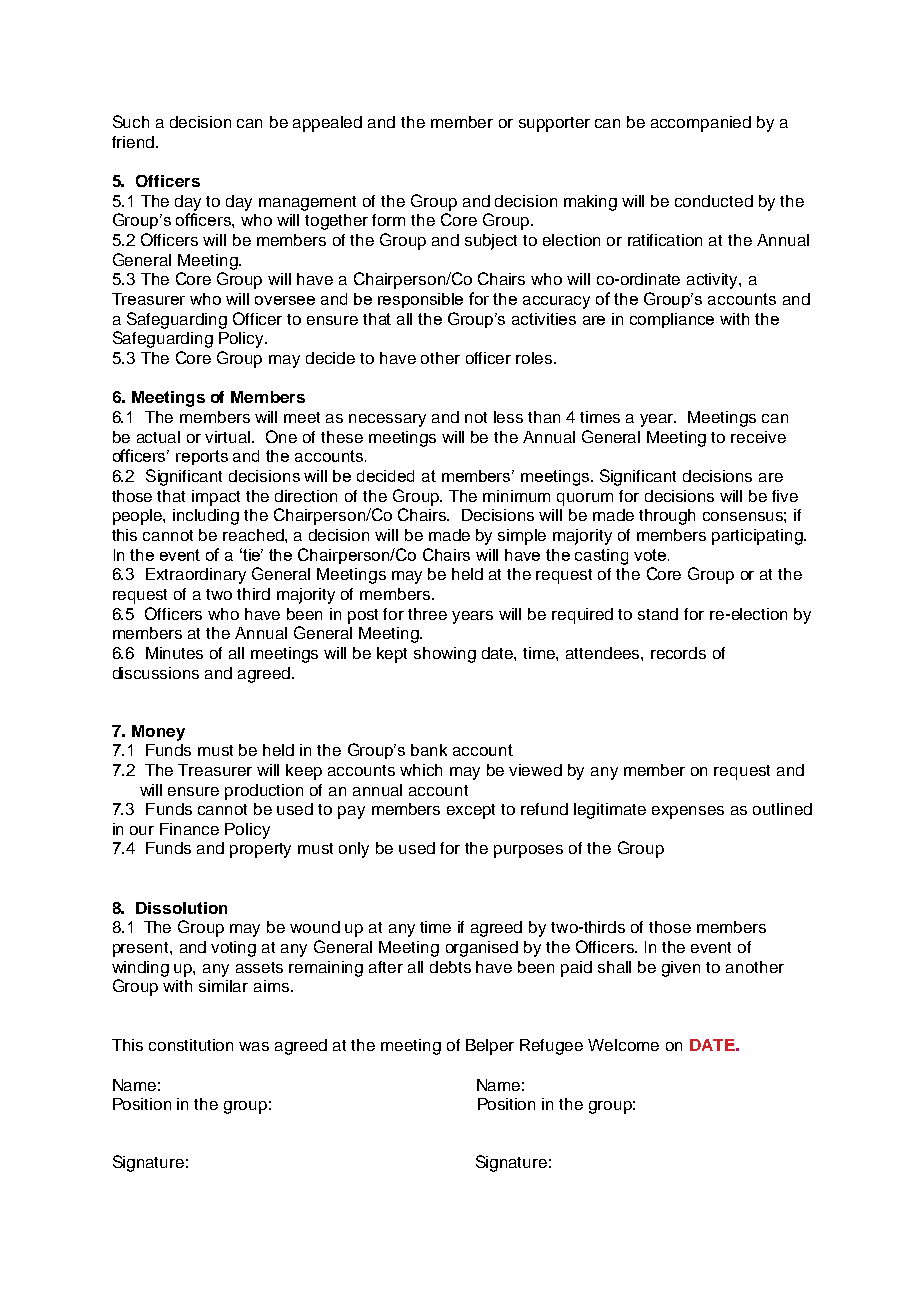 Image resolution: width=924 pixels, height=1309 pixels. Describe the element at coordinates (701, 124) in the image. I see `accompanied` at that location.
